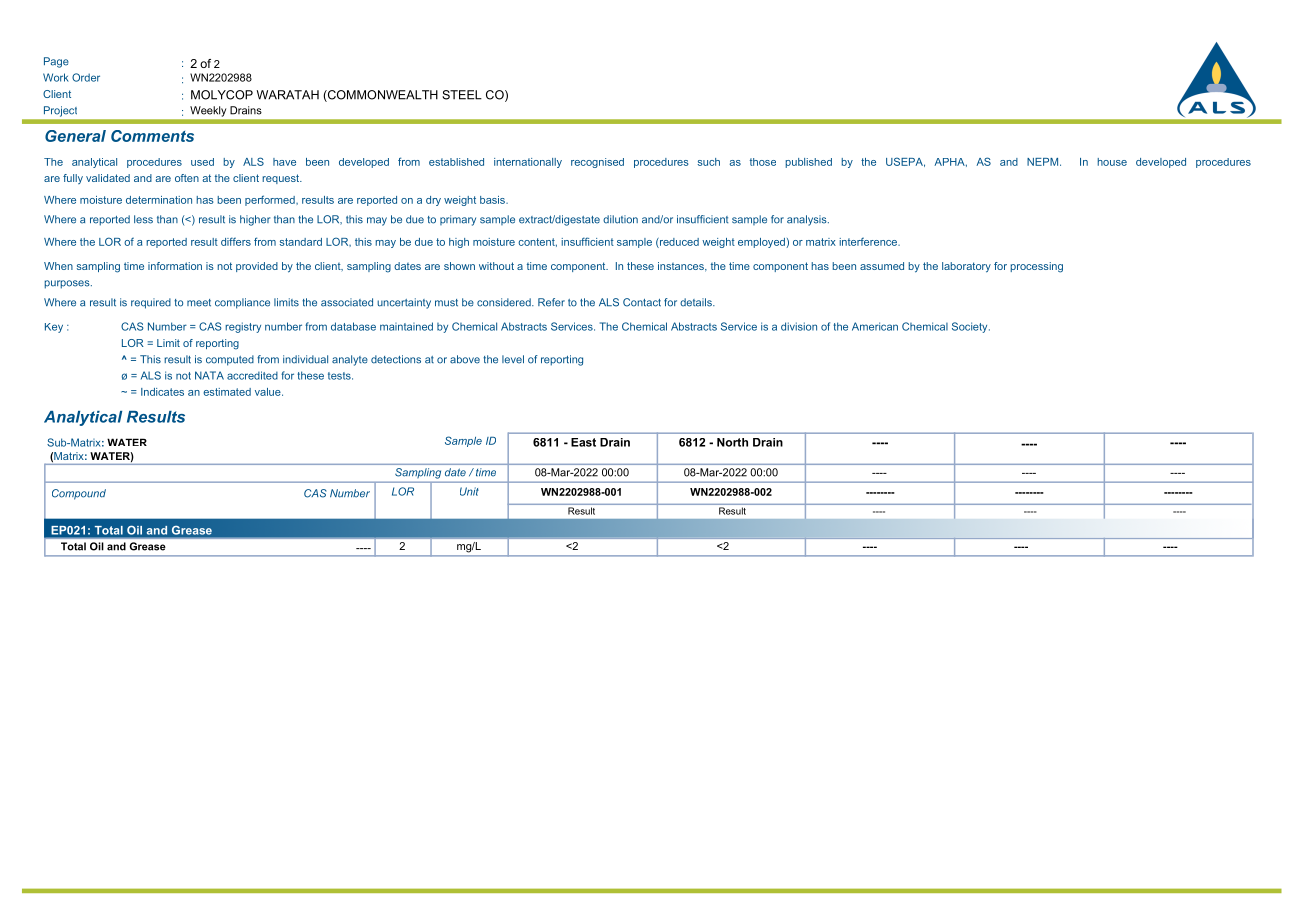 The image size is (1307, 924). Describe the element at coordinates (496, 266) in the screenshot. I see `without` at that location.
